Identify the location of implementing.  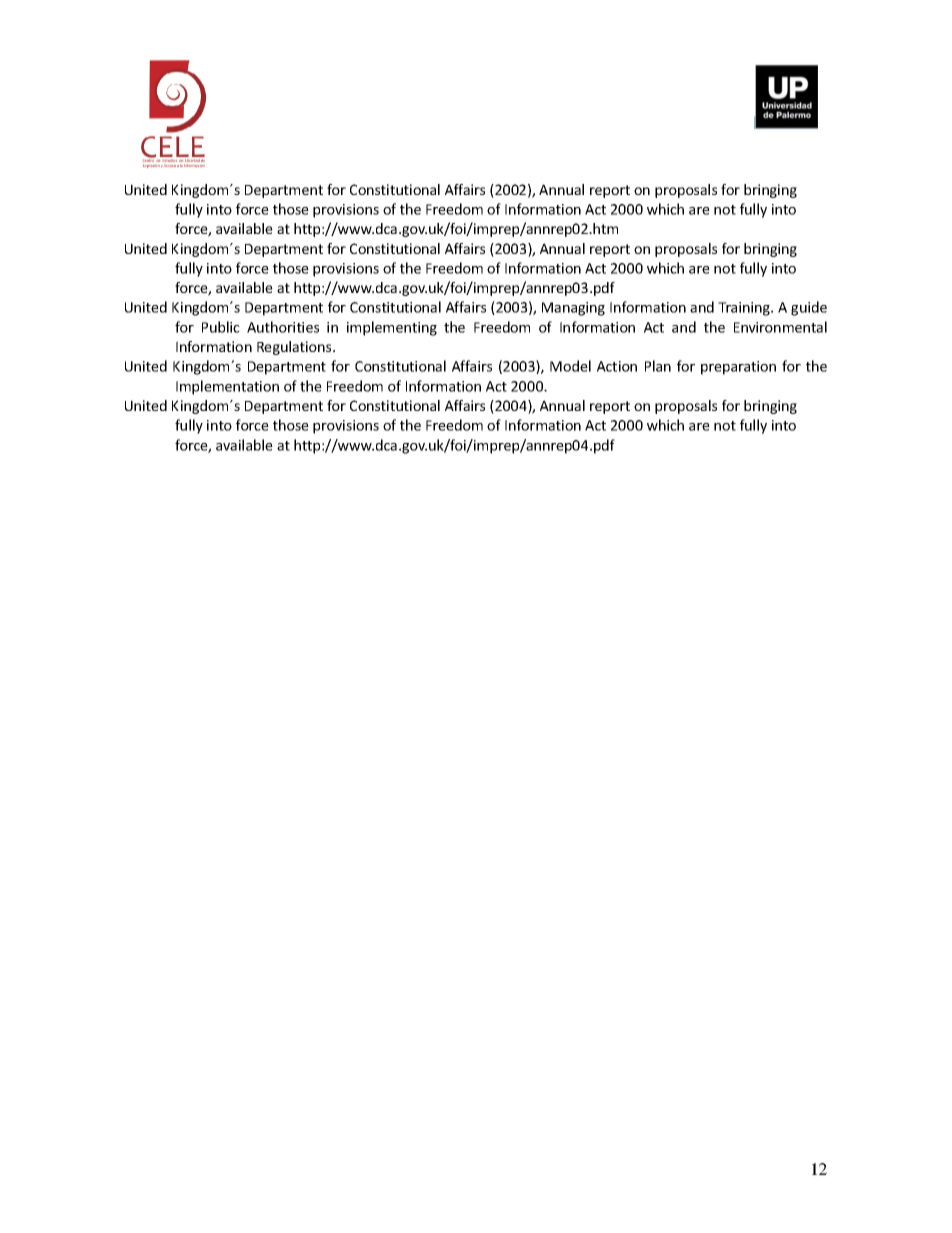
(392, 328).
